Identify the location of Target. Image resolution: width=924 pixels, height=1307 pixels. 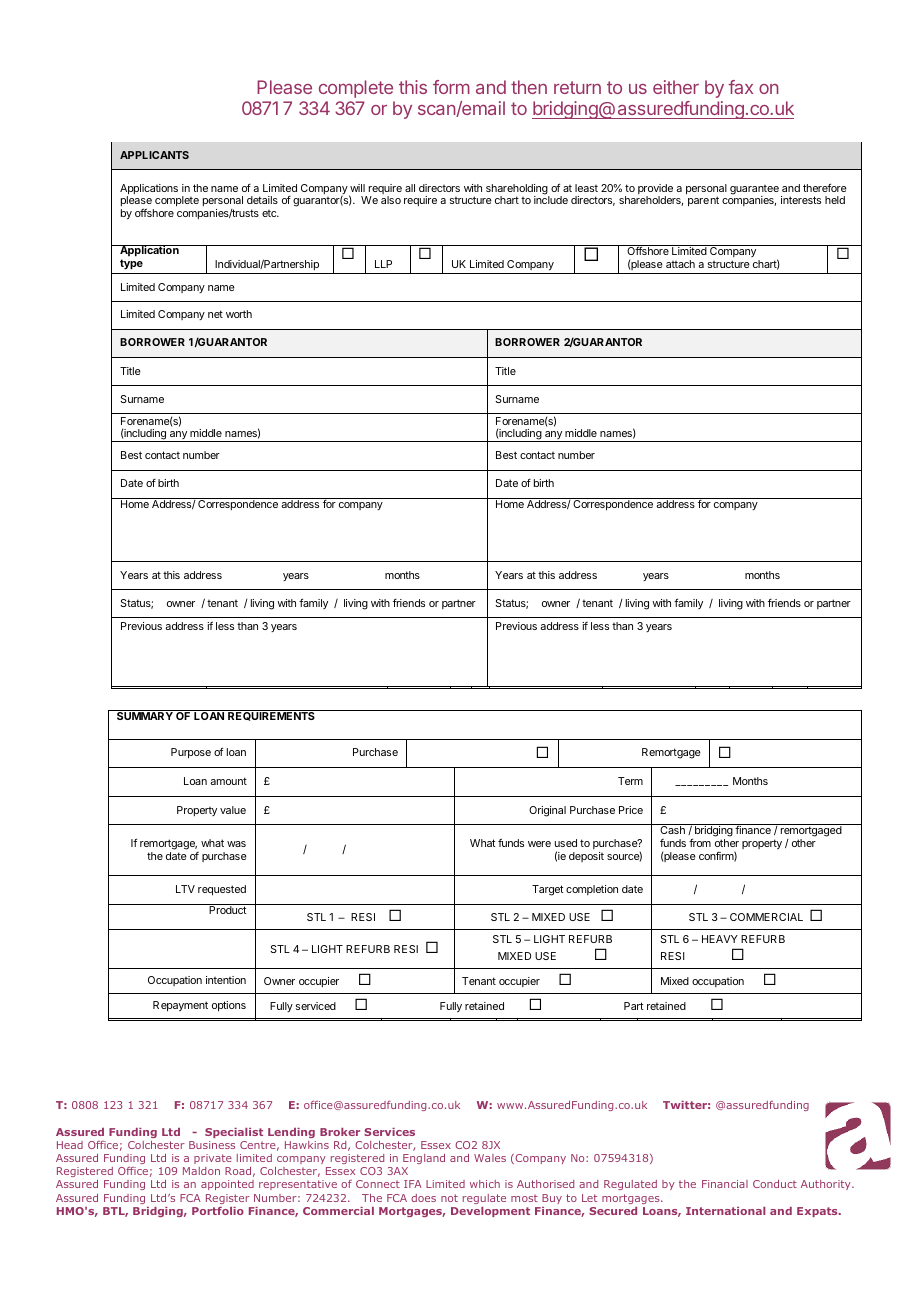
(548, 890).
